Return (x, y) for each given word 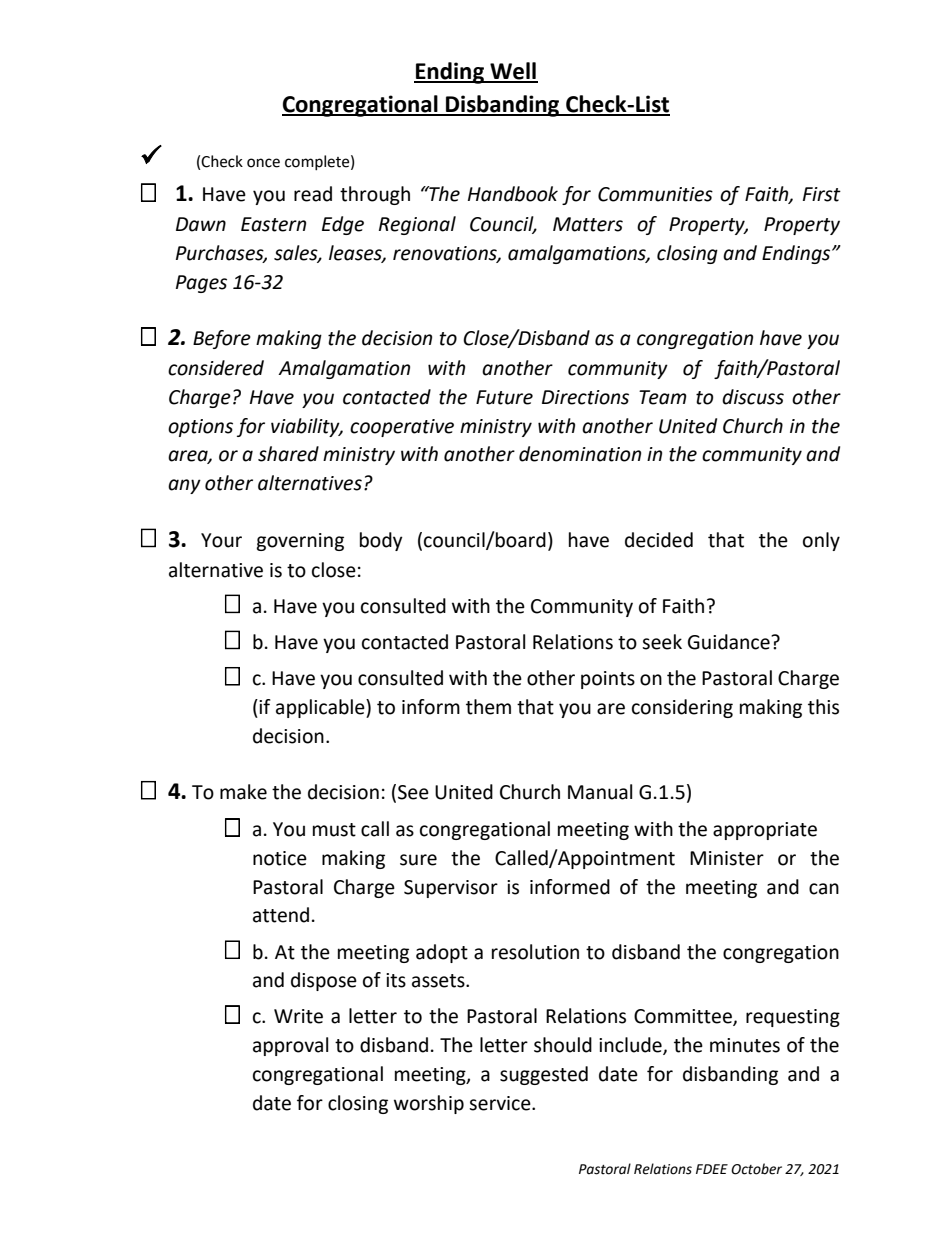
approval (290, 1046)
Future (504, 397)
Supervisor (451, 889)
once (263, 163)
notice (280, 858)
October (756, 1169)
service (501, 1103)
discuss (753, 397)
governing (300, 542)
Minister (727, 858)
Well (513, 72)
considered (216, 368)
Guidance (730, 642)
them (488, 707)
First (822, 194)
